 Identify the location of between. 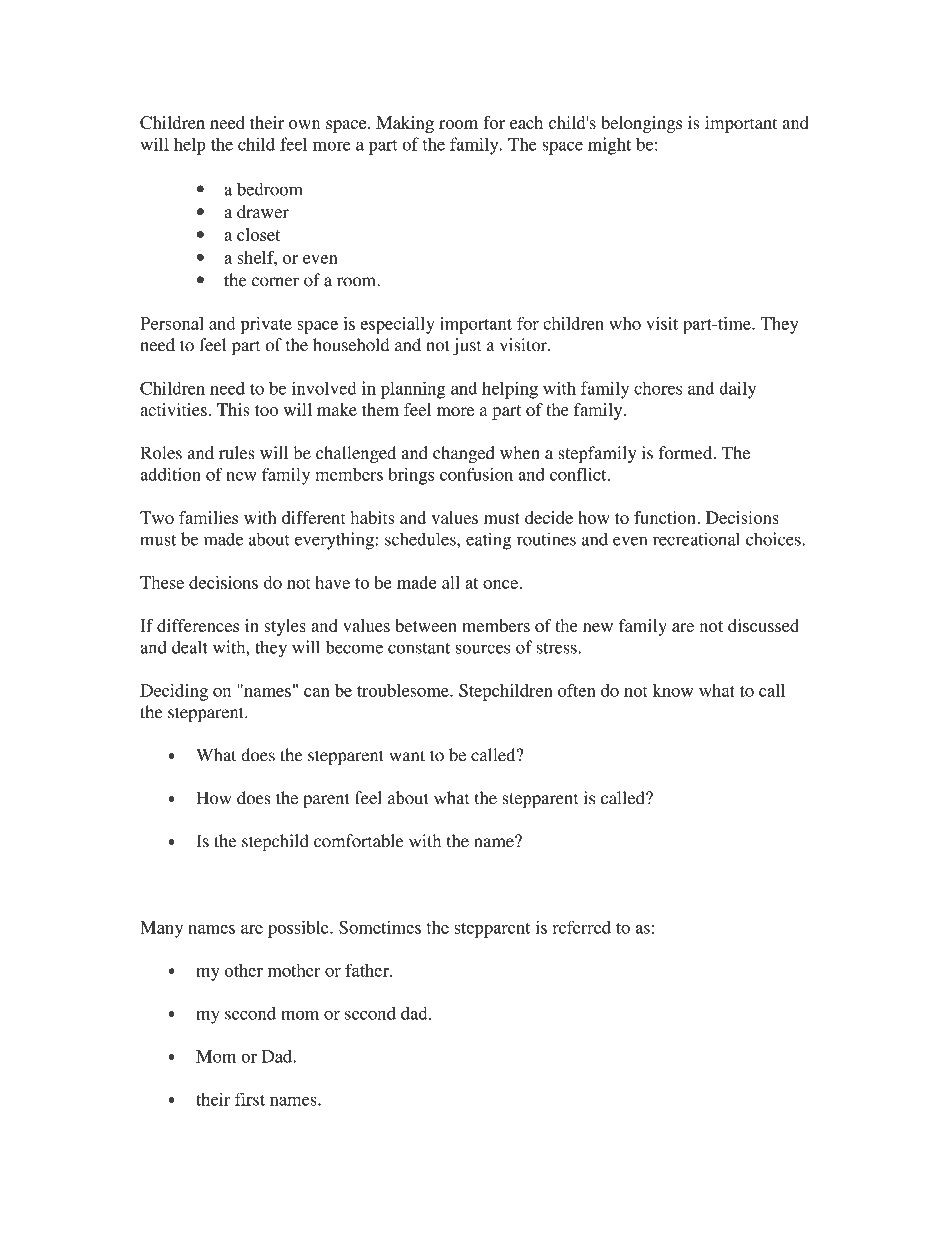
(426, 625).
